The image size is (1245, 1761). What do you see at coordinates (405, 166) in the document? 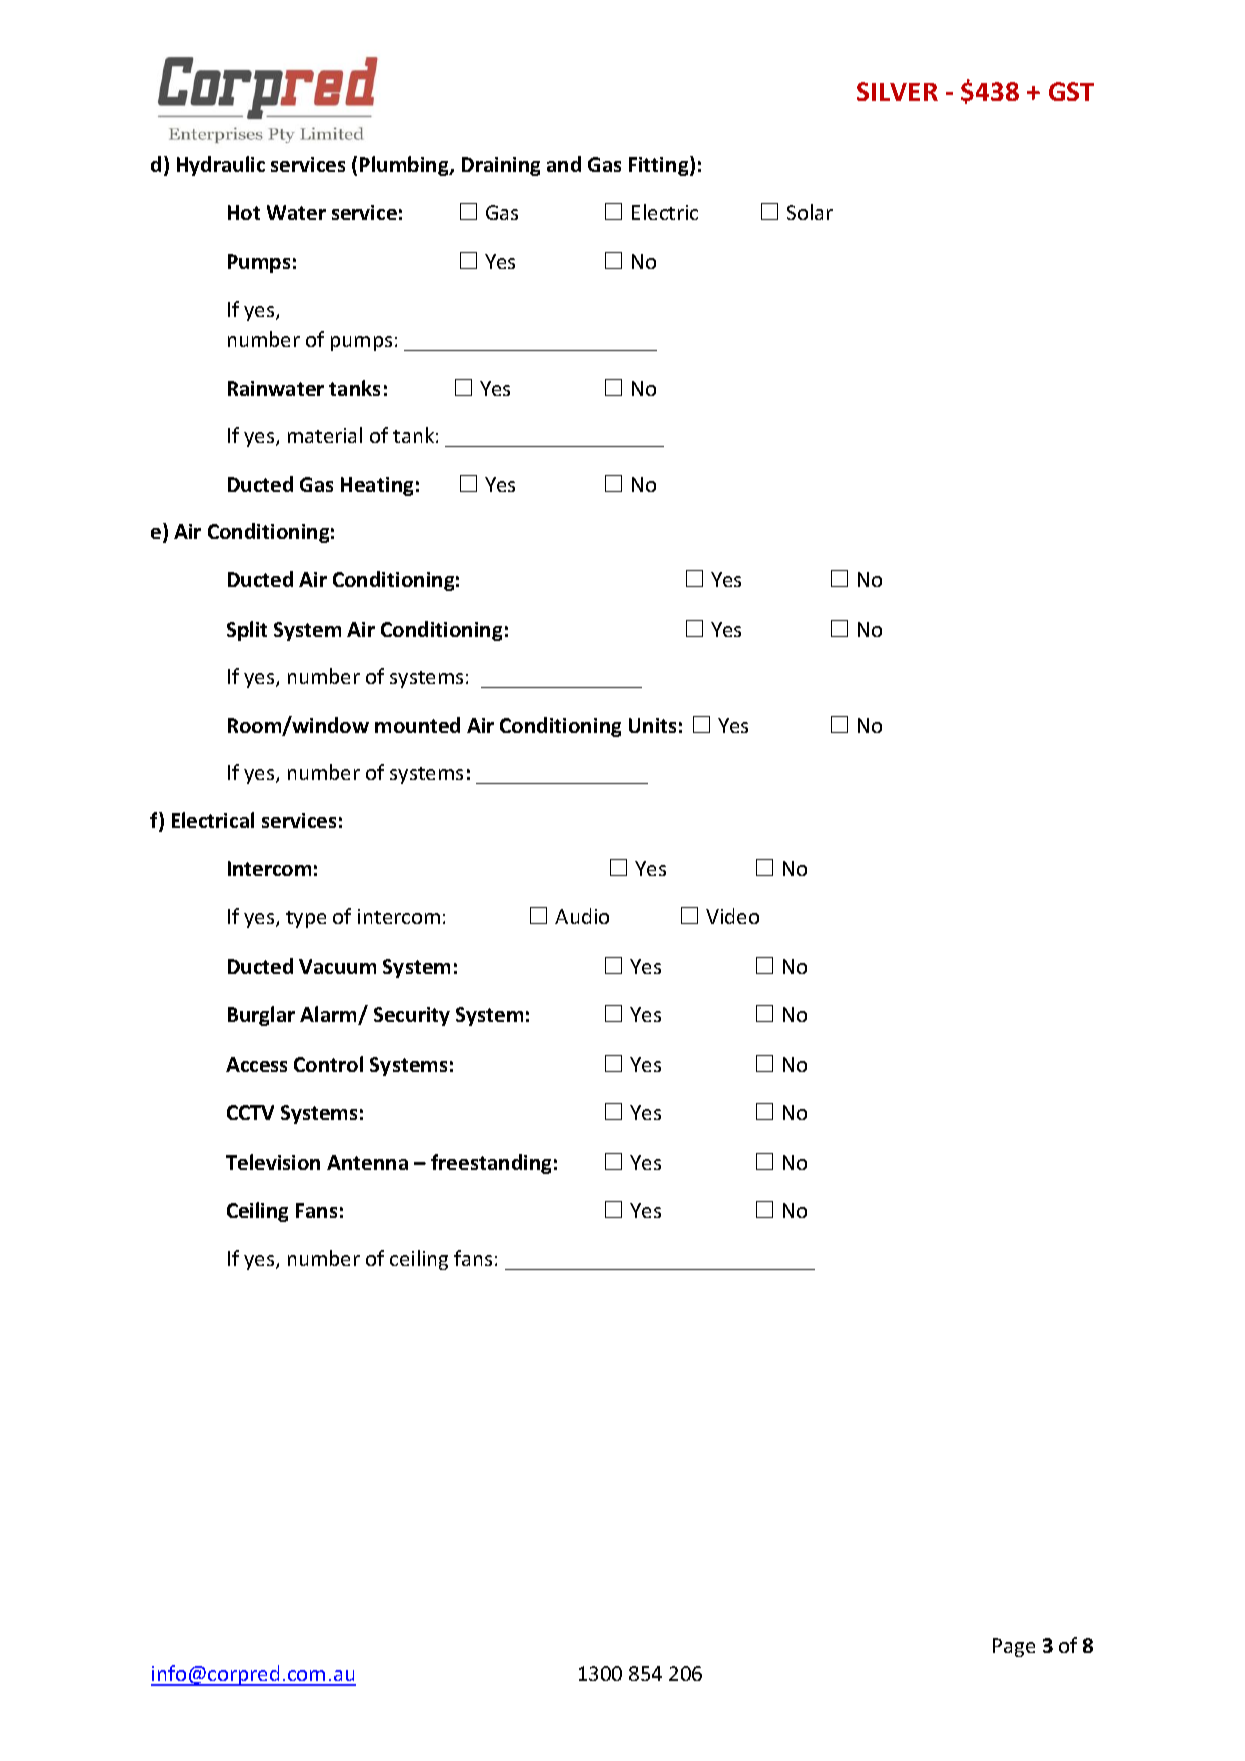
I see `Plumbing` at bounding box center [405, 166].
